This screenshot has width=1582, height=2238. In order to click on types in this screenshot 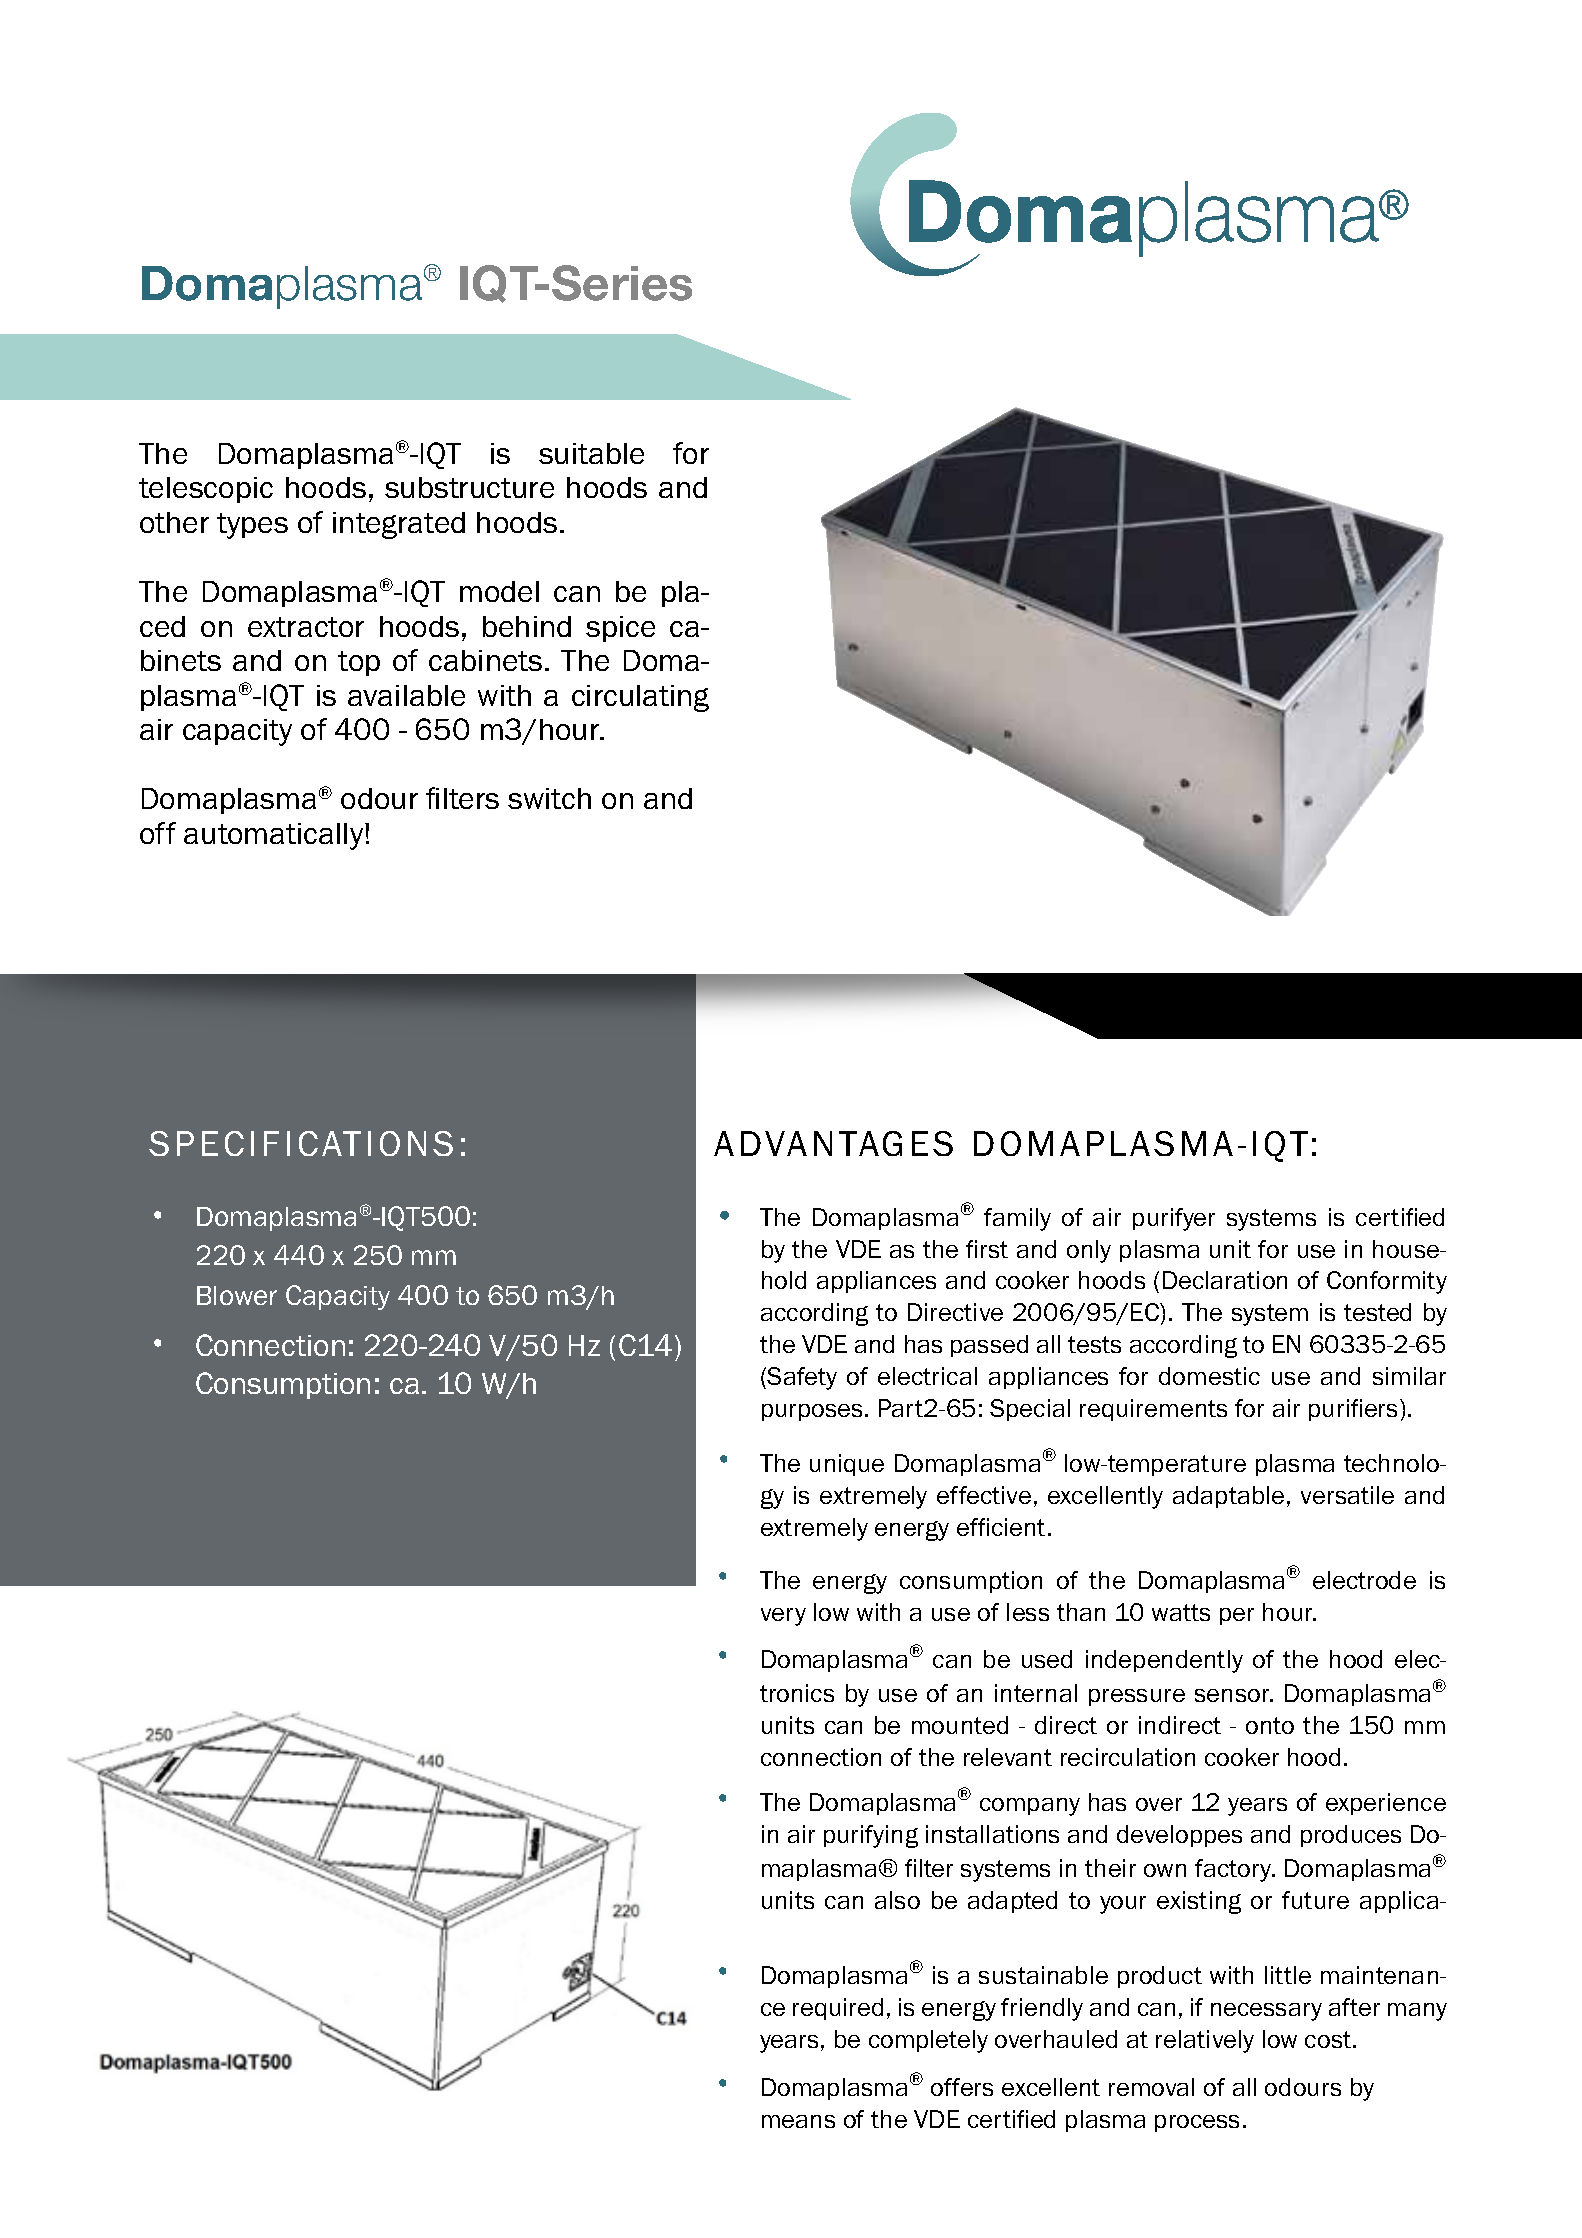, I will do `click(252, 526)`.
